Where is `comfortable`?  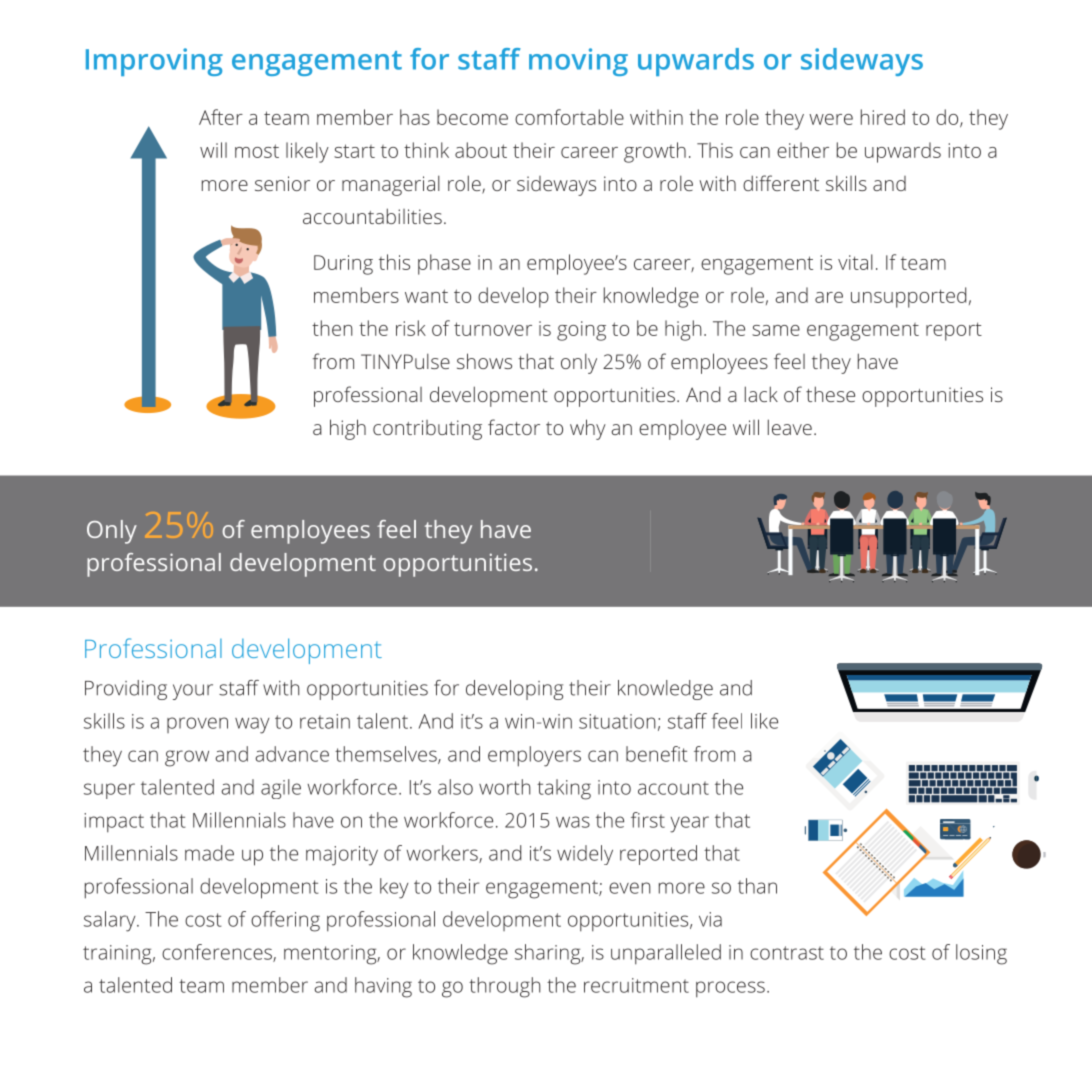
comfortable is located at coordinates (569, 117).
